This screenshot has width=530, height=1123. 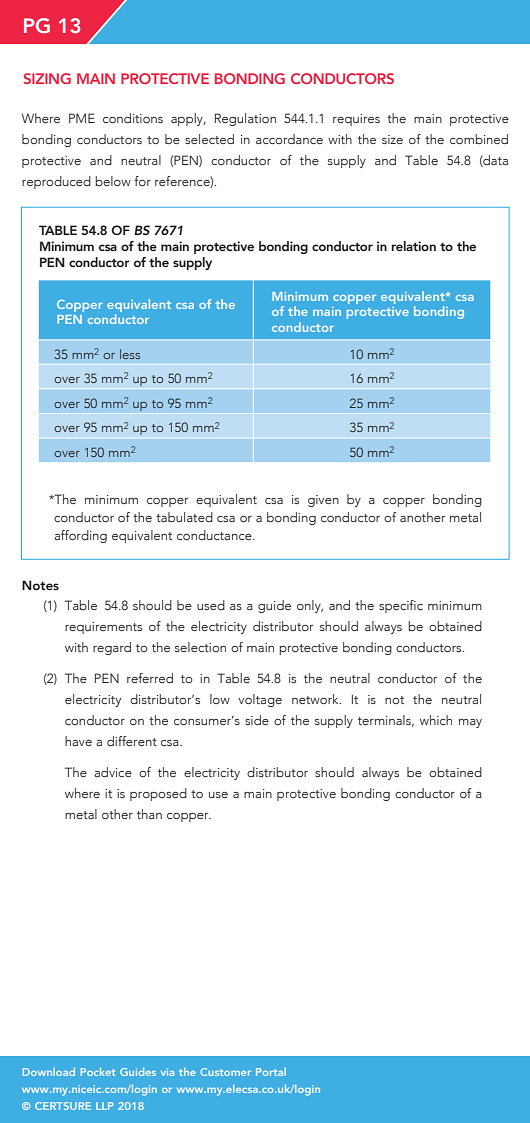 What do you see at coordinates (105, 1106) in the screenshot?
I see `LLP` at bounding box center [105, 1106].
